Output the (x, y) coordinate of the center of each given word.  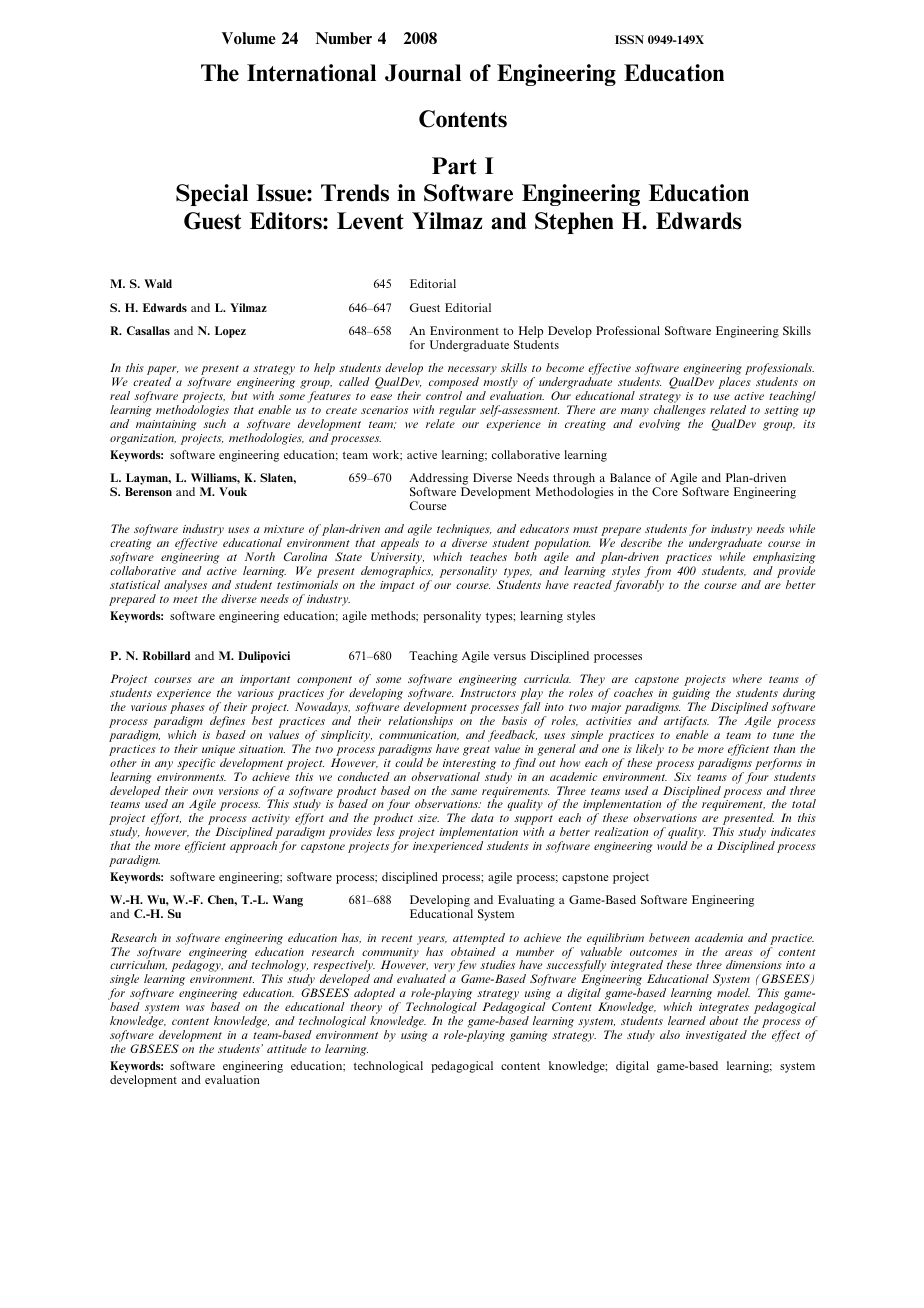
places (734, 383)
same (464, 792)
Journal (423, 73)
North (260, 556)
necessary (472, 372)
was (195, 1008)
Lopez (230, 332)
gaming (528, 1036)
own (203, 792)
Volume (249, 38)
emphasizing (784, 558)
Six (682, 776)
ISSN (629, 39)
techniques (464, 531)
